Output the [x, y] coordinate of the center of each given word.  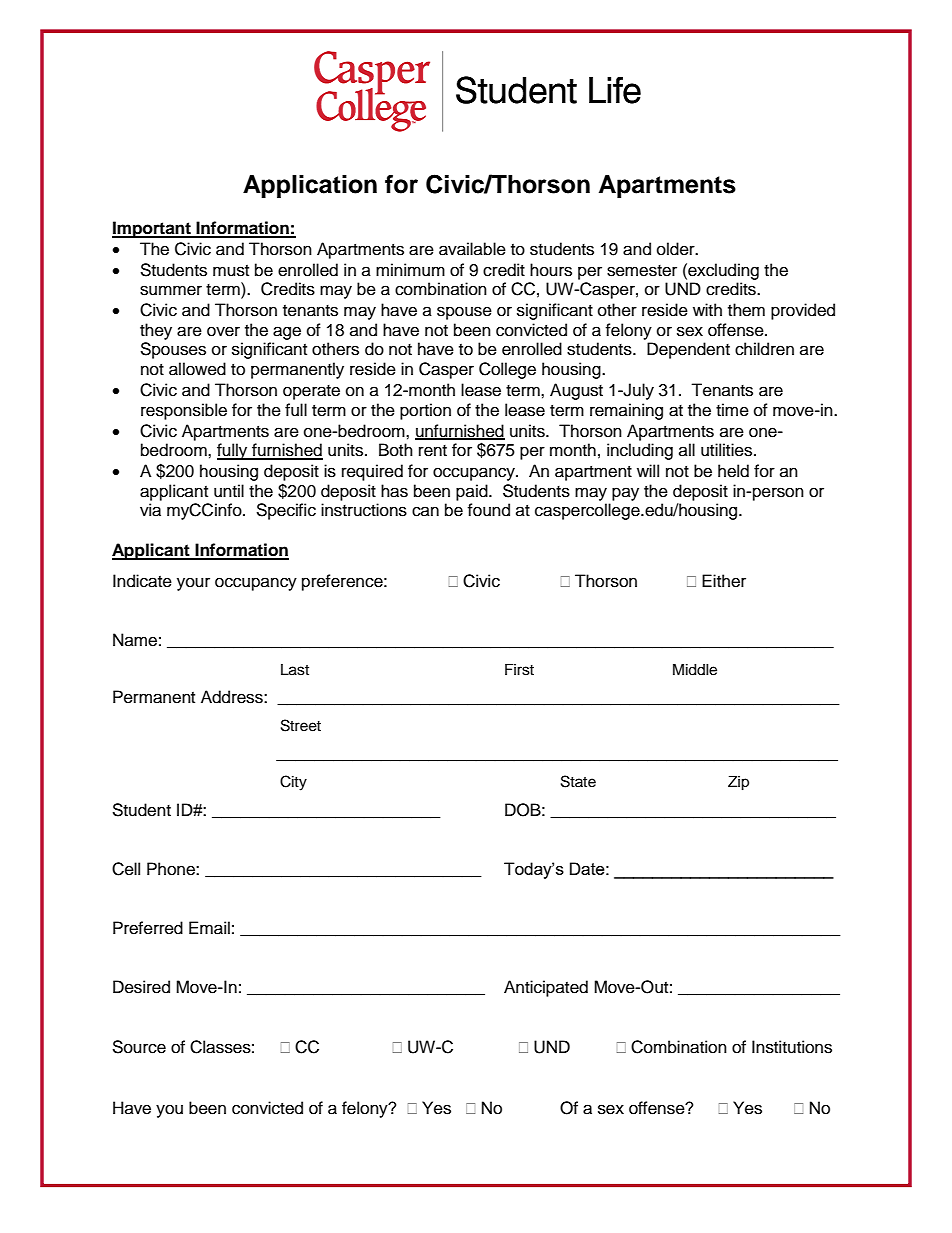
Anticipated [546, 988]
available [472, 249]
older [677, 249]
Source [139, 1047]
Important [152, 229]
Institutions [792, 1047]
